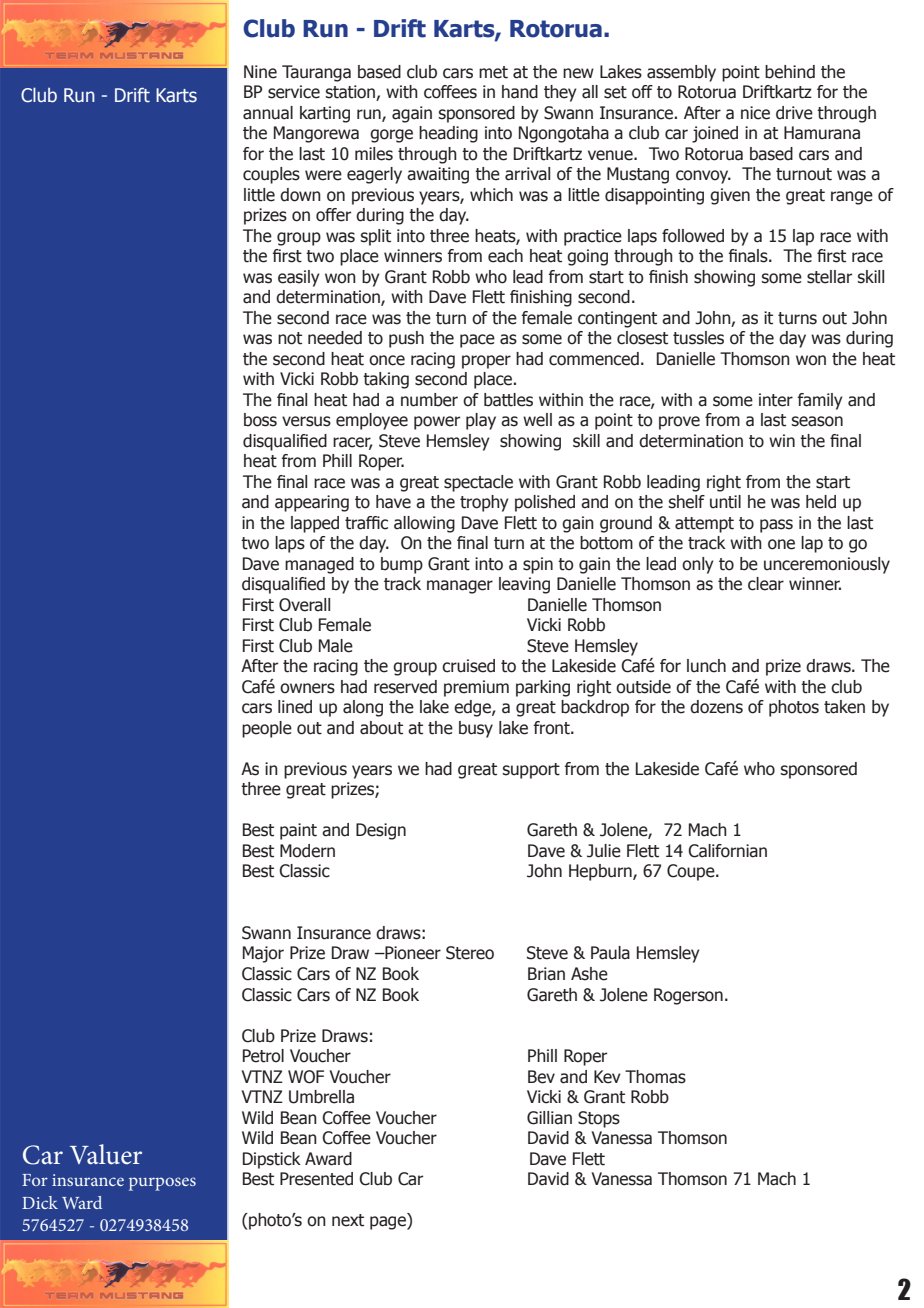  Describe the element at coordinates (290, 338) in the screenshot. I see `not` at that location.
